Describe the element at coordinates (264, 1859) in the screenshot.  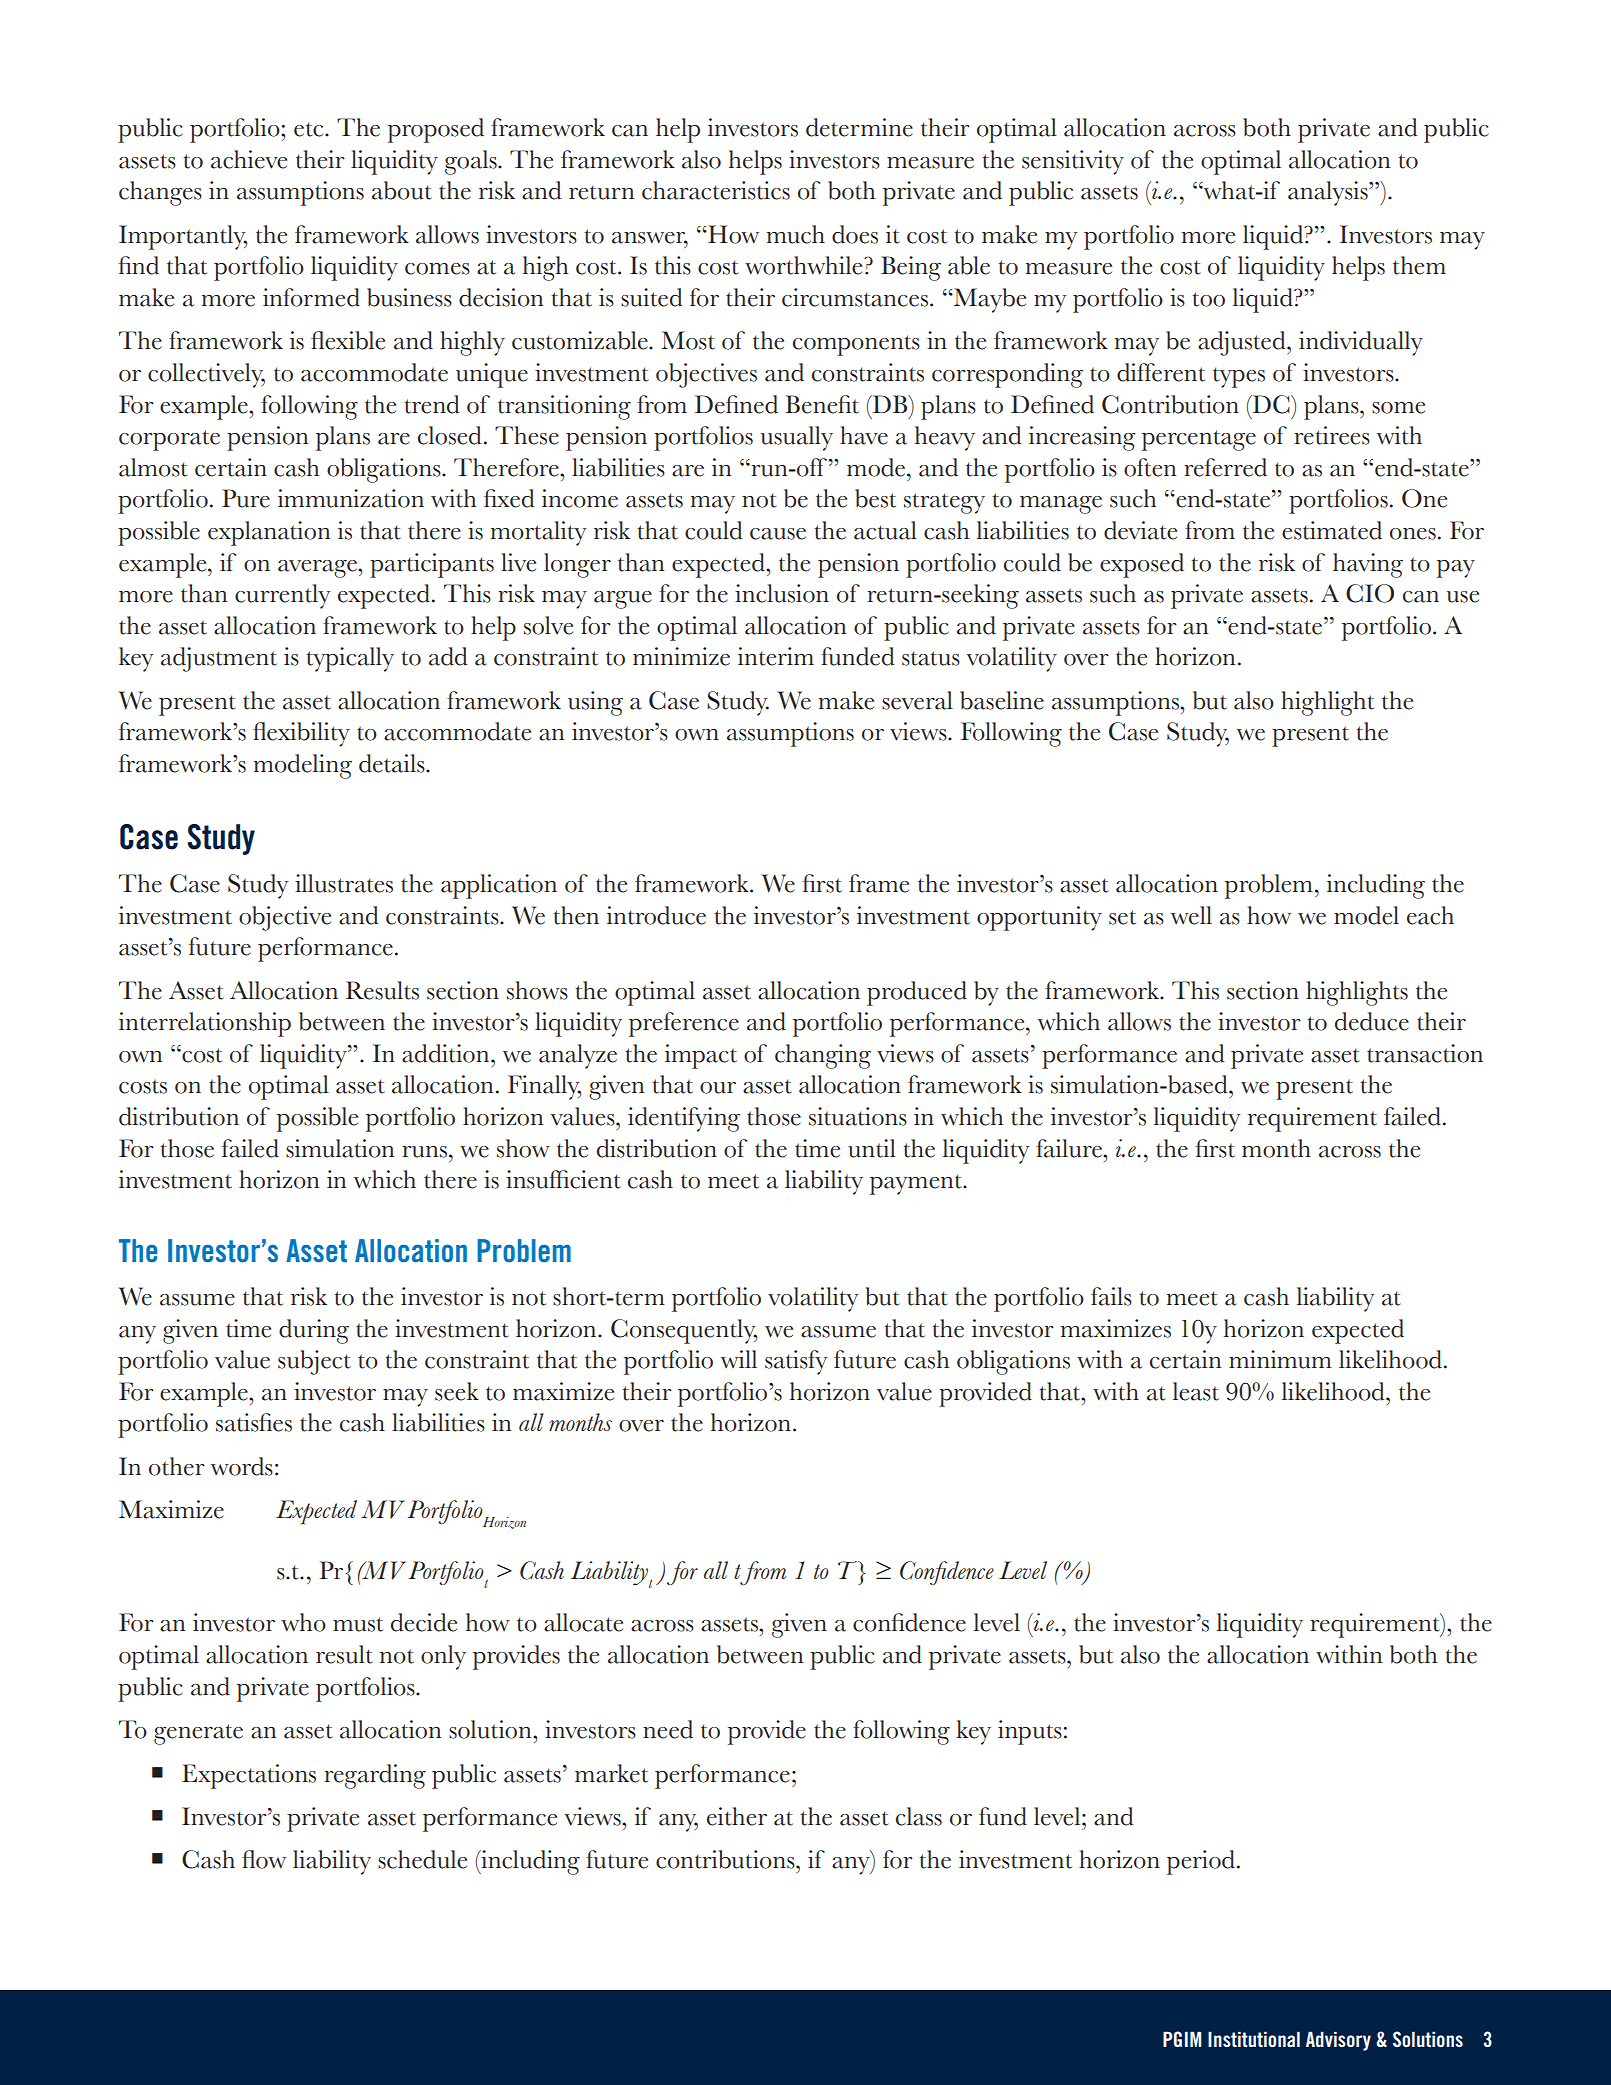
I see `flow` at that location.
